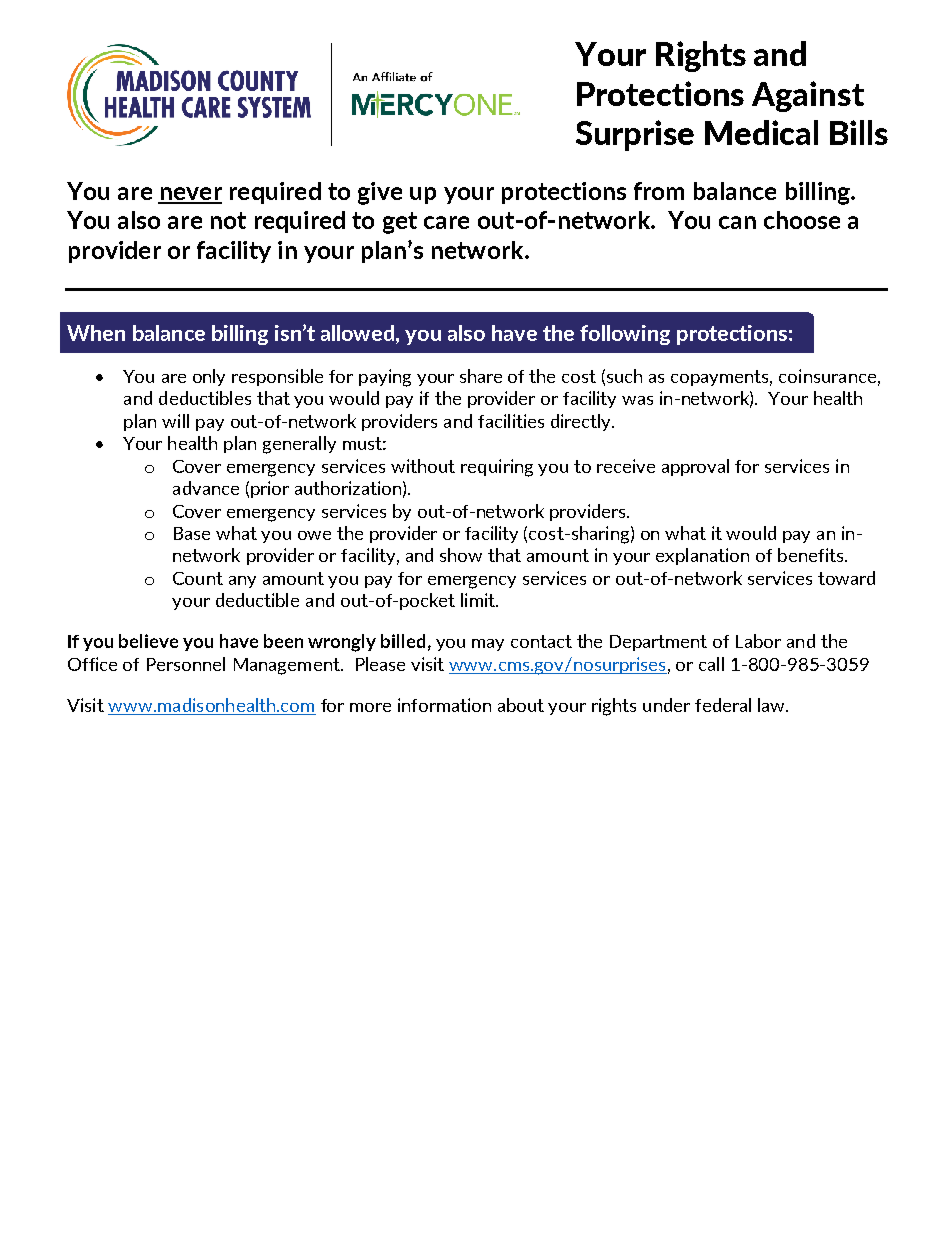 The width and height of the screenshot is (952, 1233). I want to click on information, so click(444, 705).
